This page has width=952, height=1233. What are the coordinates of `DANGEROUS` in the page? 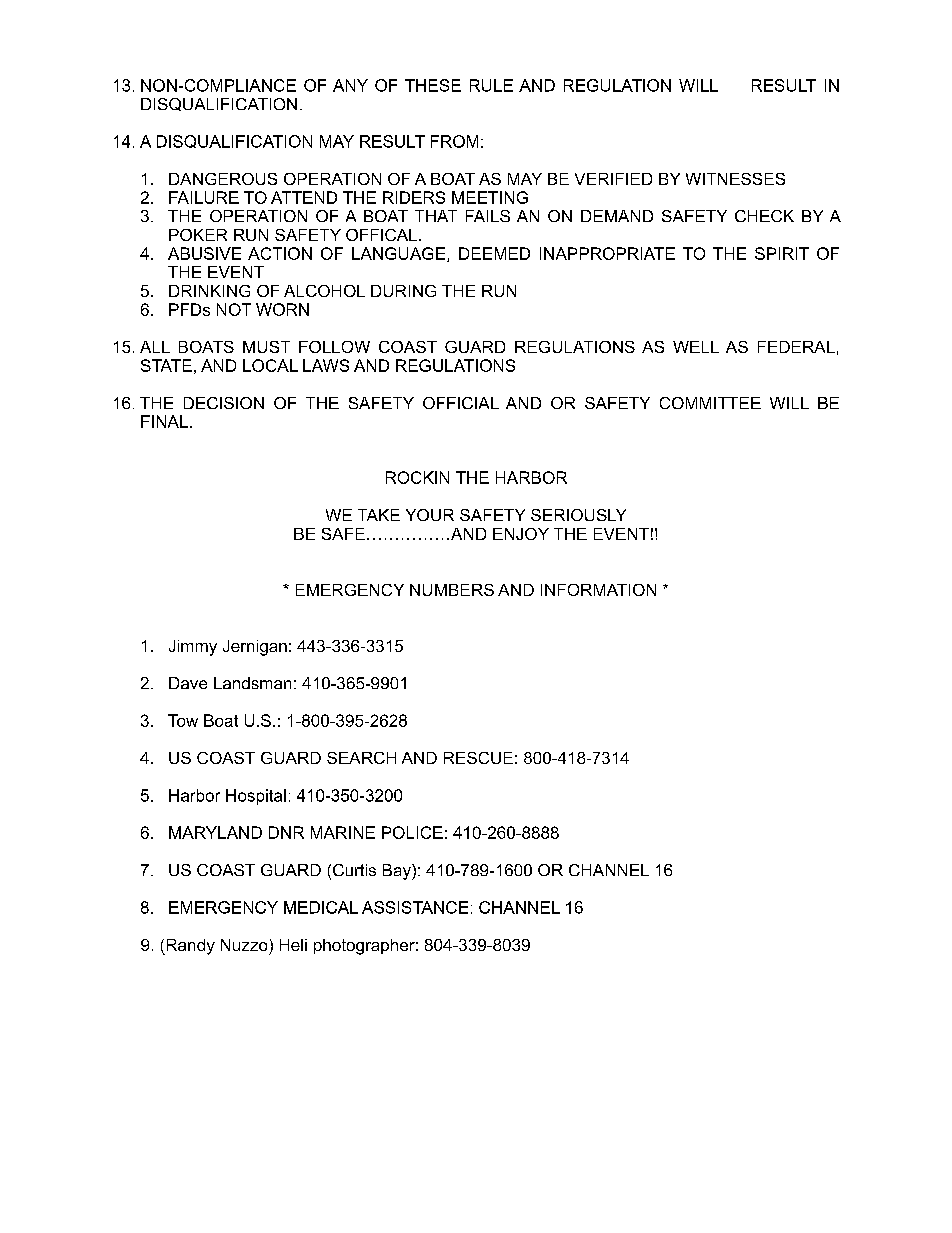 It's located at (223, 179).
